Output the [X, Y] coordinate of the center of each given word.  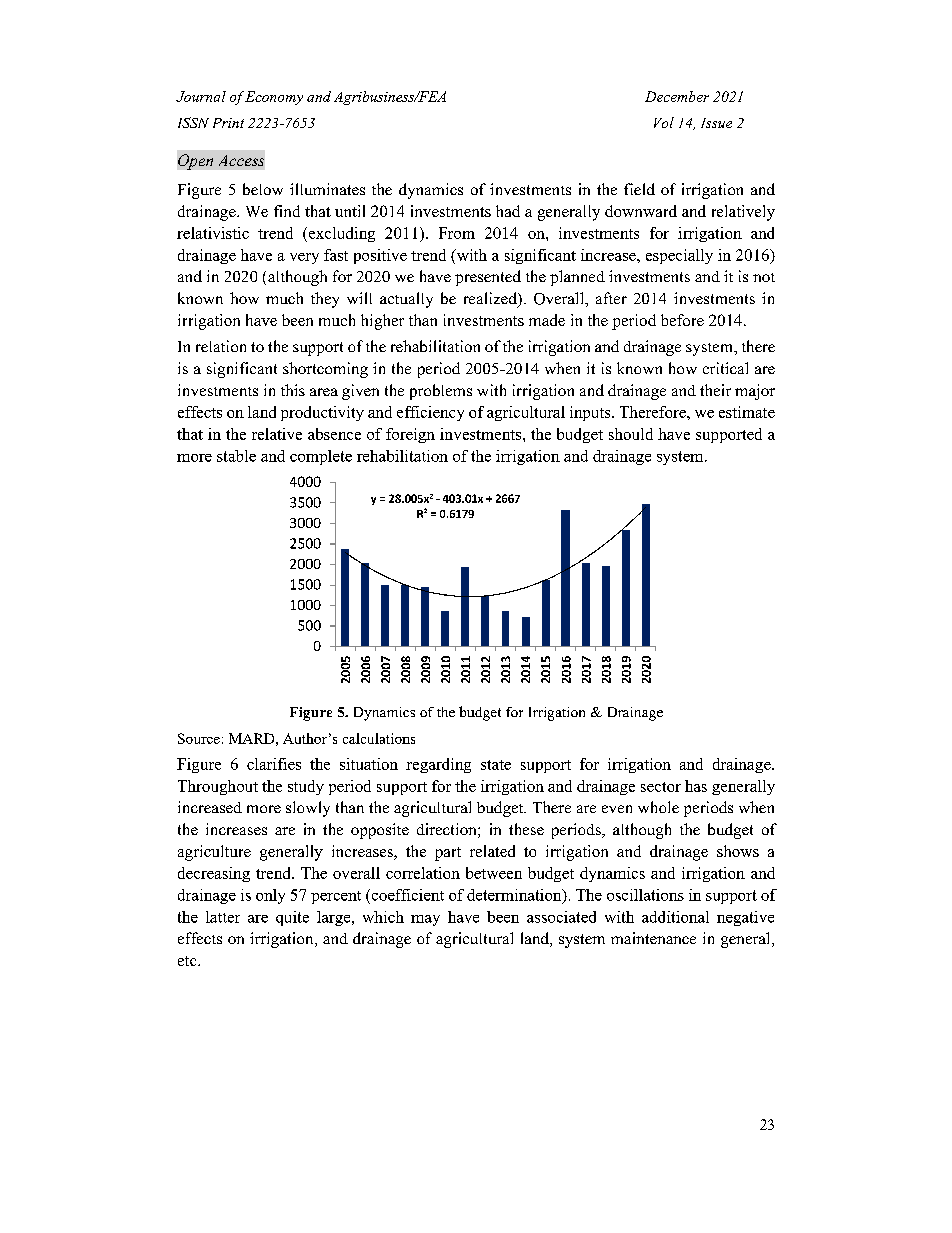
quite [292, 918]
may [425, 920]
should [631, 434]
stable [236, 456]
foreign [410, 435]
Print [228, 123]
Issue [716, 123]
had [508, 211]
